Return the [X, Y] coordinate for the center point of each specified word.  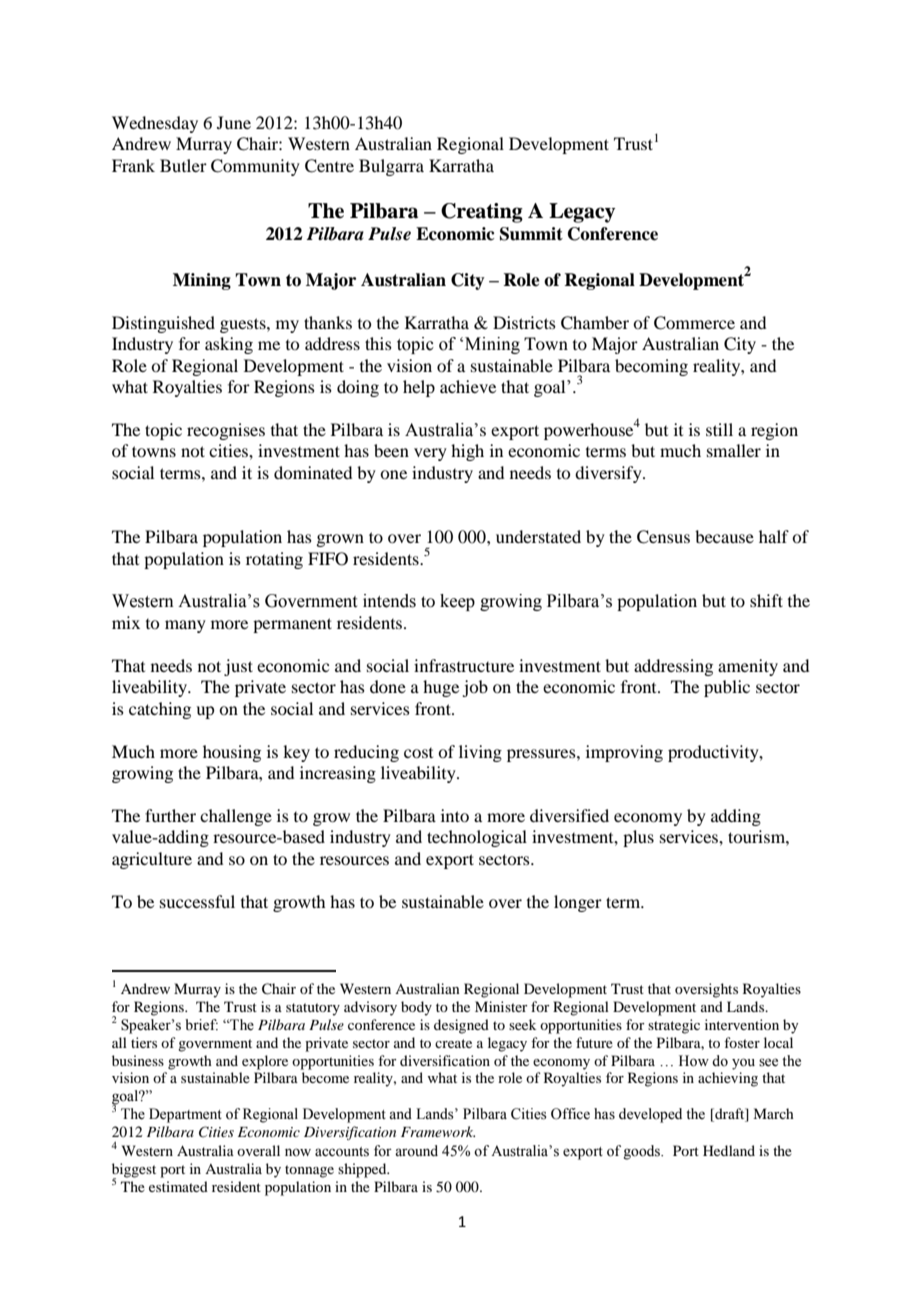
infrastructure [464, 665]
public [727, 688]
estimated [178, 1186]
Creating [482, 213]
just [238, 667]
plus [638, 838]
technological [477, 838]
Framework [438, 1131]
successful [197, 901]
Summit [531, 234]
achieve [468, 386]
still [719, 429]
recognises [226, 431]
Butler [183, 165]
